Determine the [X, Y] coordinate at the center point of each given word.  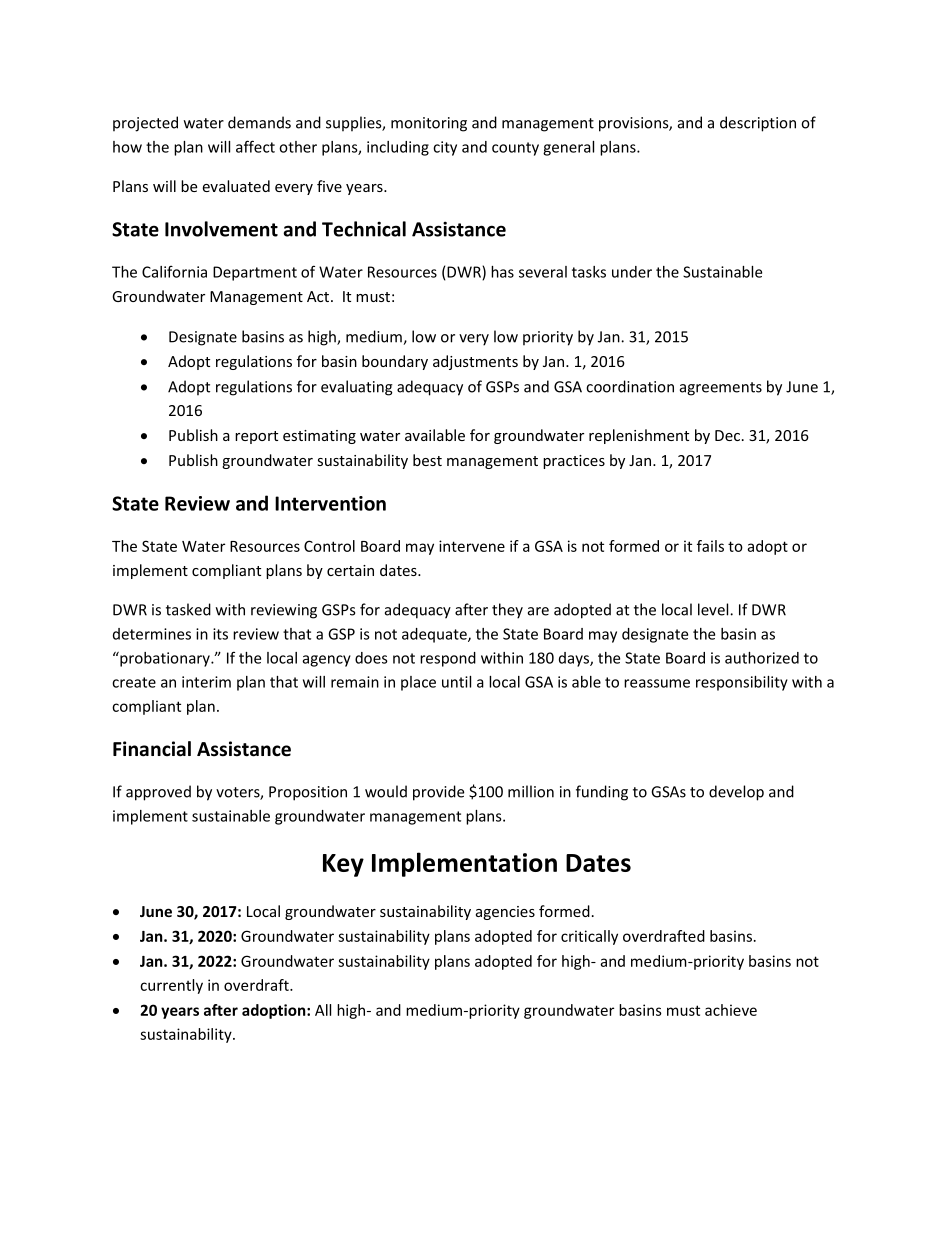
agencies [505, 913]
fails [710, 546]
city [445, 148]
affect [255, 146]
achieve [731, 1010]
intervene [472, 546]
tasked [188, 609]
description [758, 124]
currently [171, 986]
